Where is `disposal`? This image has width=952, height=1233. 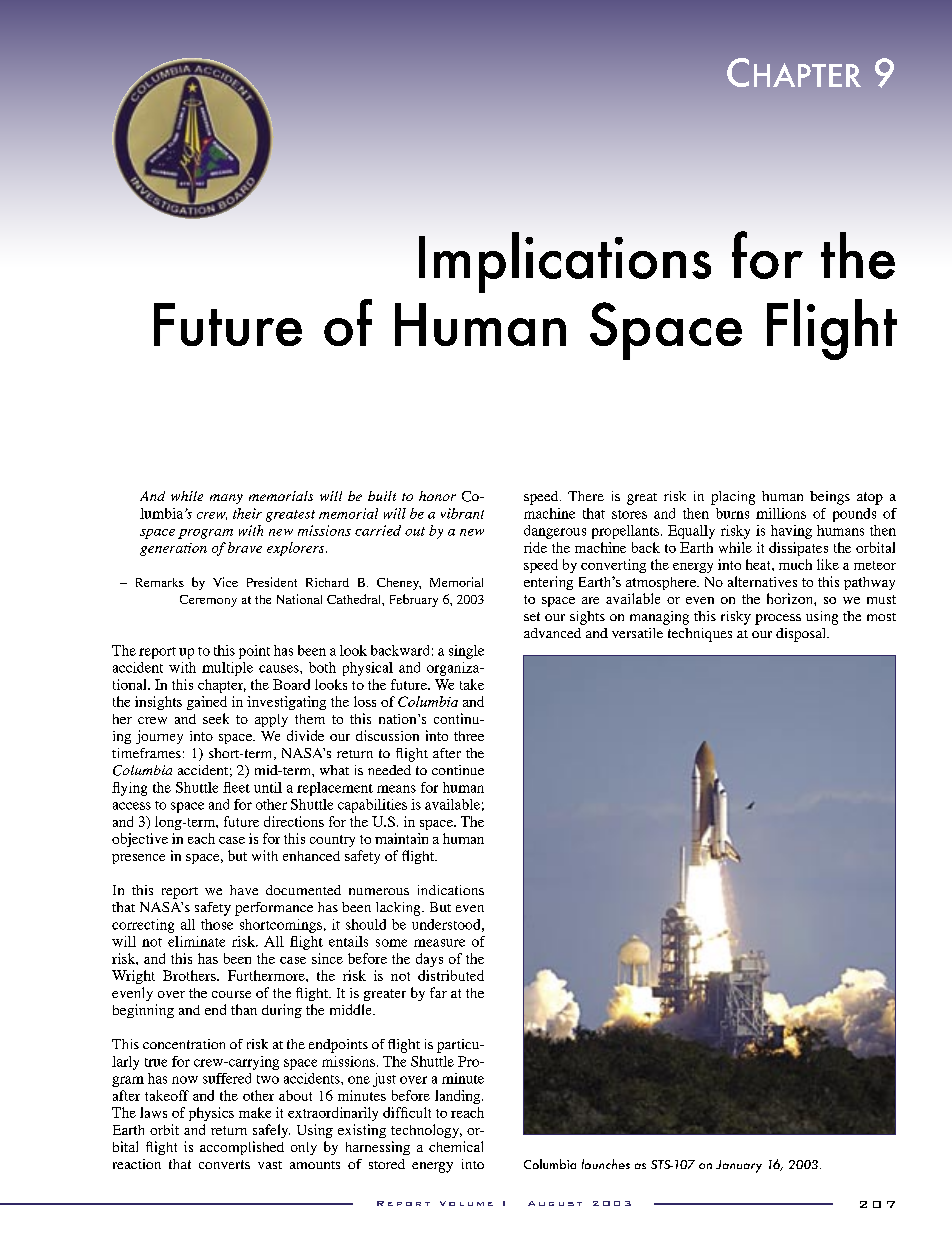 disposal is located at coordinates (802, 635).
